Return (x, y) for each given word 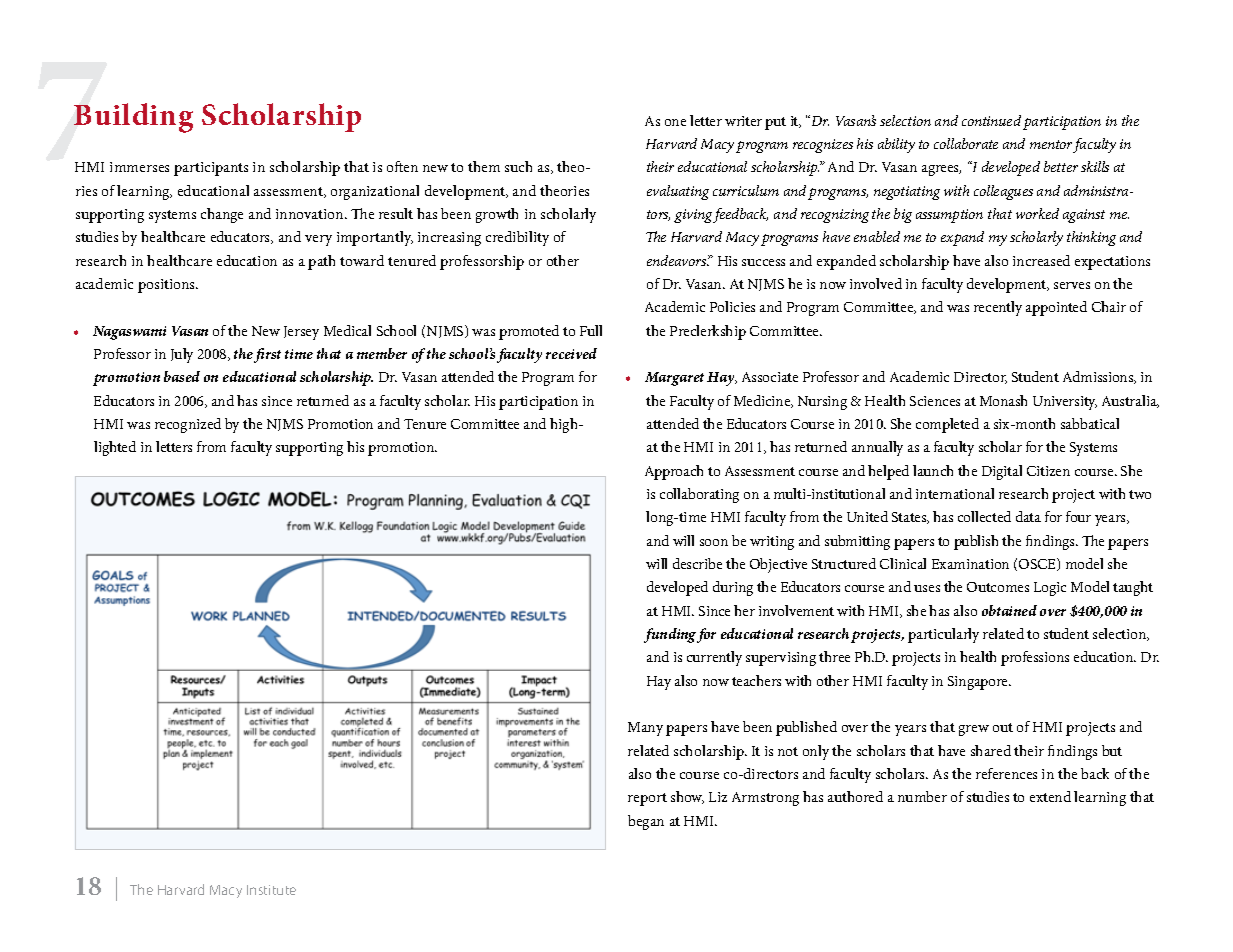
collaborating (699, 495)
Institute (271, 890)
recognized (188, 425)
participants (211, 169)
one (675, 122)
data (1028, 516)
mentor (1051, 144)
